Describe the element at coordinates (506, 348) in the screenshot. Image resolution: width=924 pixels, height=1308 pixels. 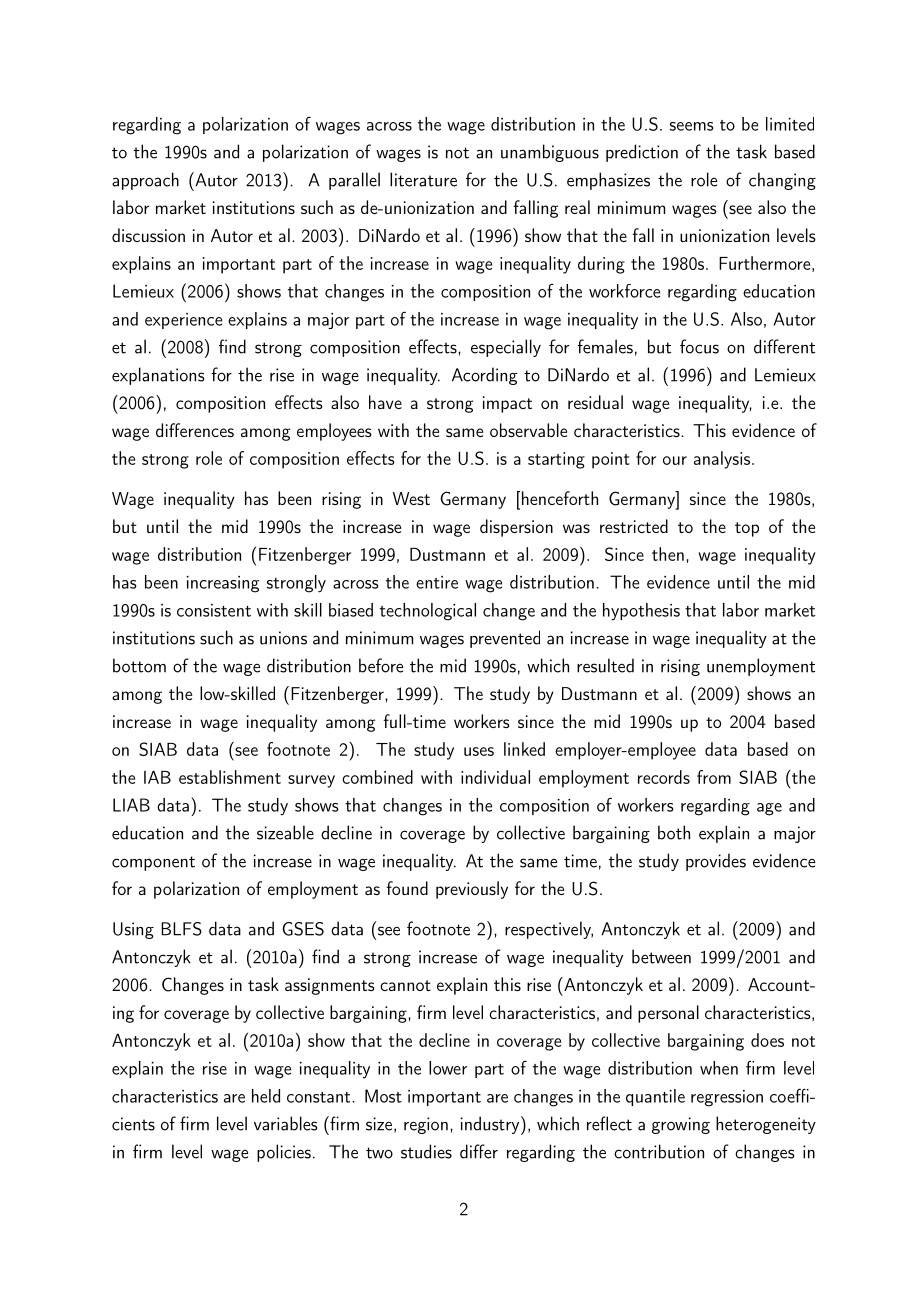
I see `especially` at that location.
